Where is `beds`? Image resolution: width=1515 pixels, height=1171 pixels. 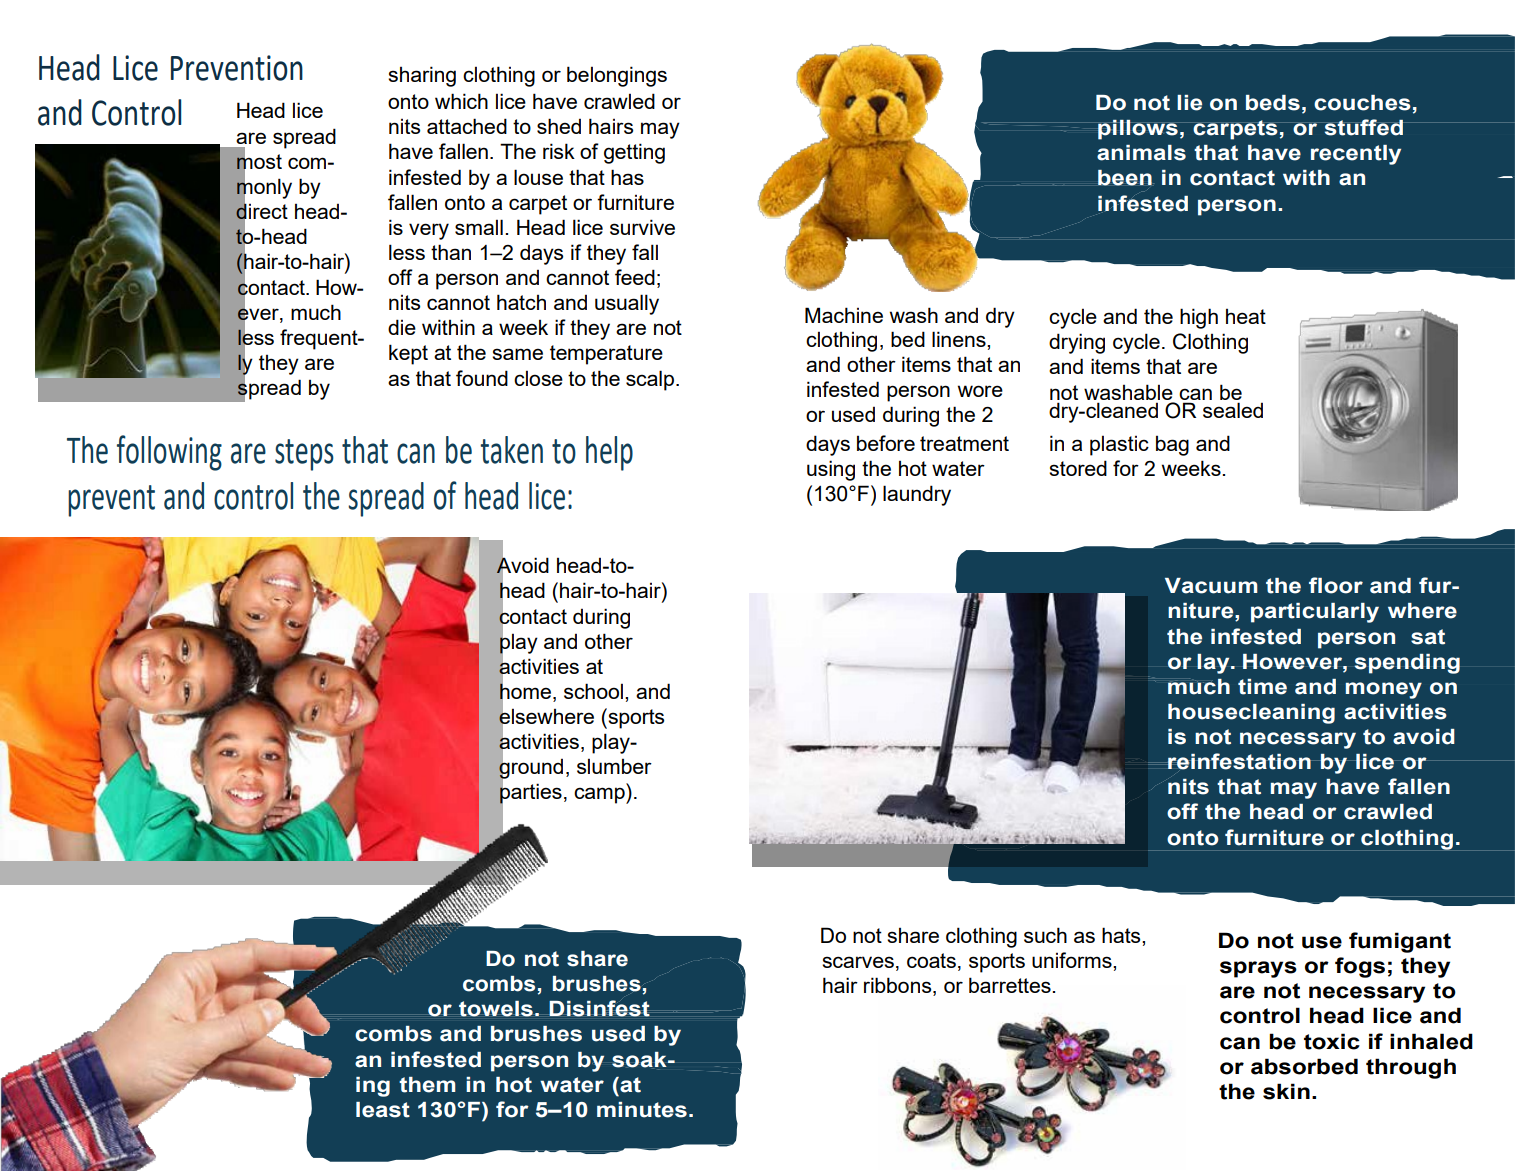 beds is located at coordinates (1273, 103).
